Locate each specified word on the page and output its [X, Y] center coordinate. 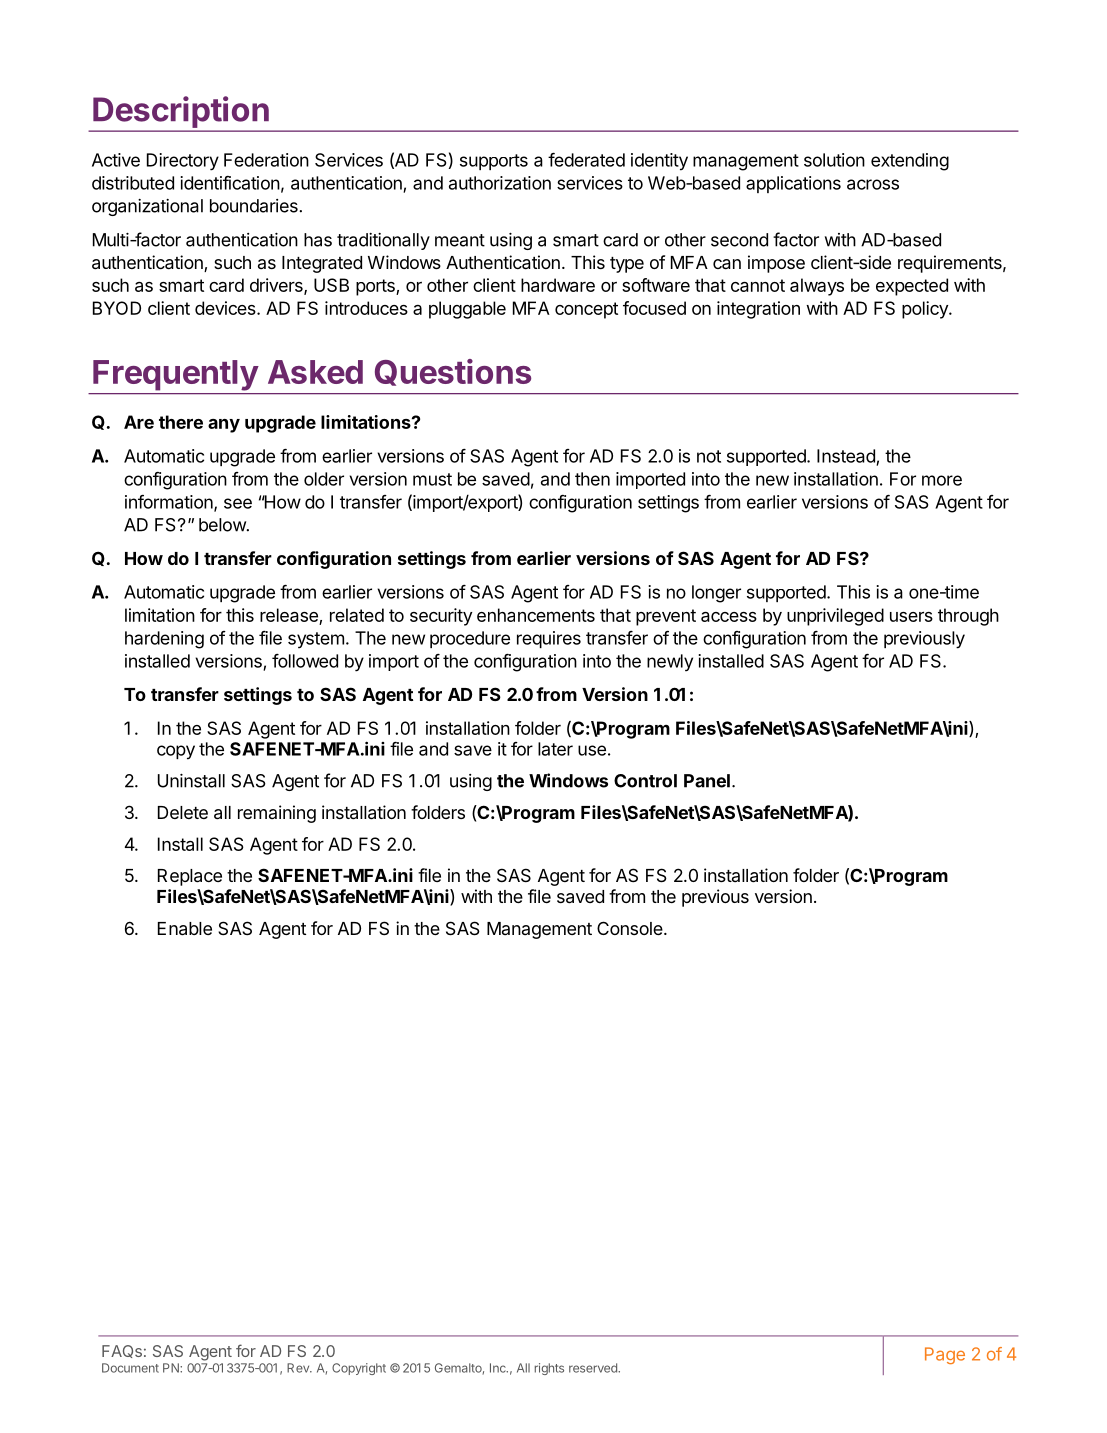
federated [586, 160]
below [223, 525]
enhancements [536, 615]
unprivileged [835, 617]
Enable [185, 929]
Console [631, 928]
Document [130, 1368]
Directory [183, 162]
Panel [707, 781]
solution [834, 160]
